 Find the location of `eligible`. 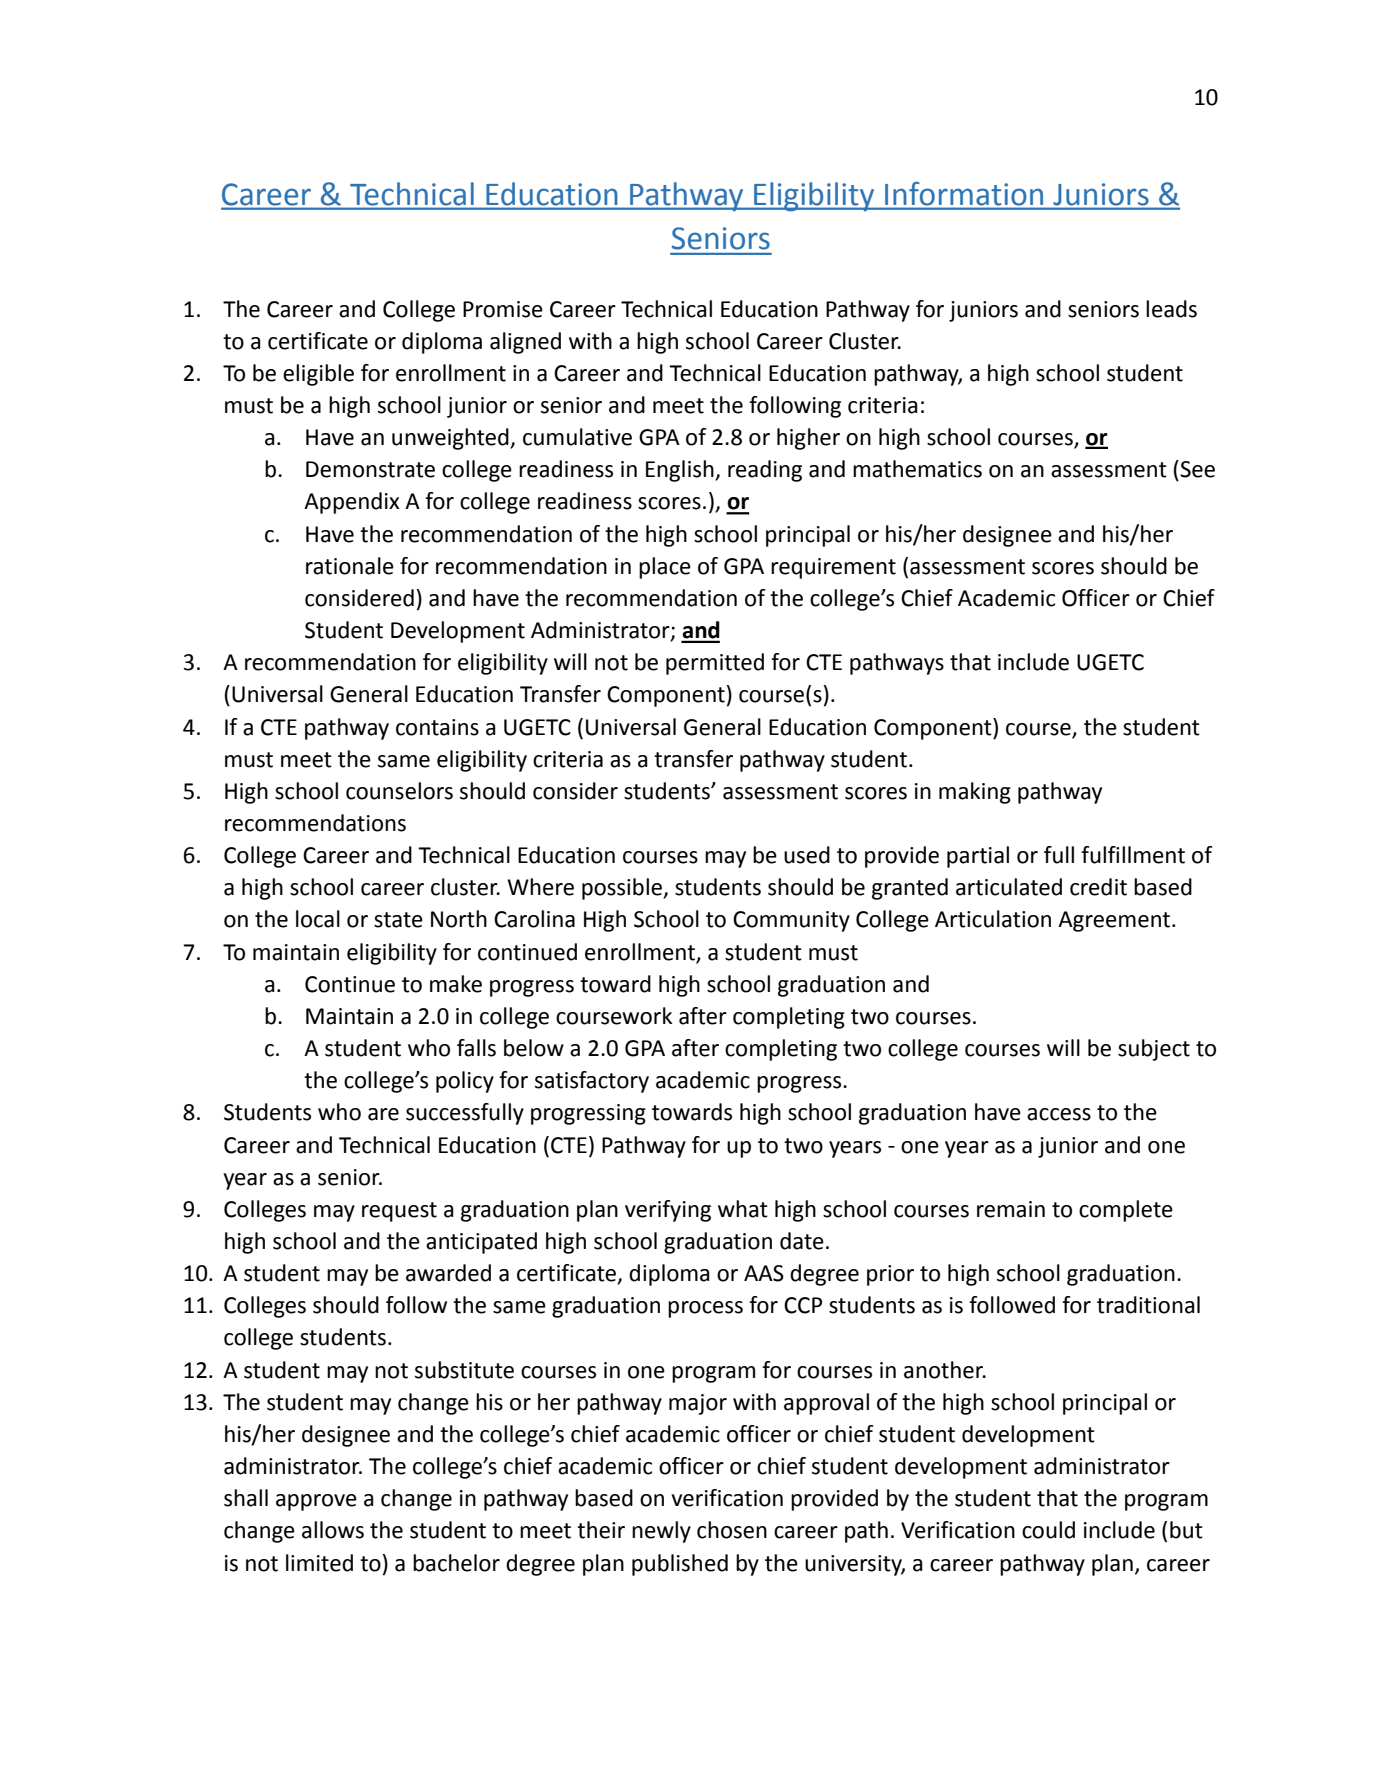

eligible is located at coordinates (318, 375).
